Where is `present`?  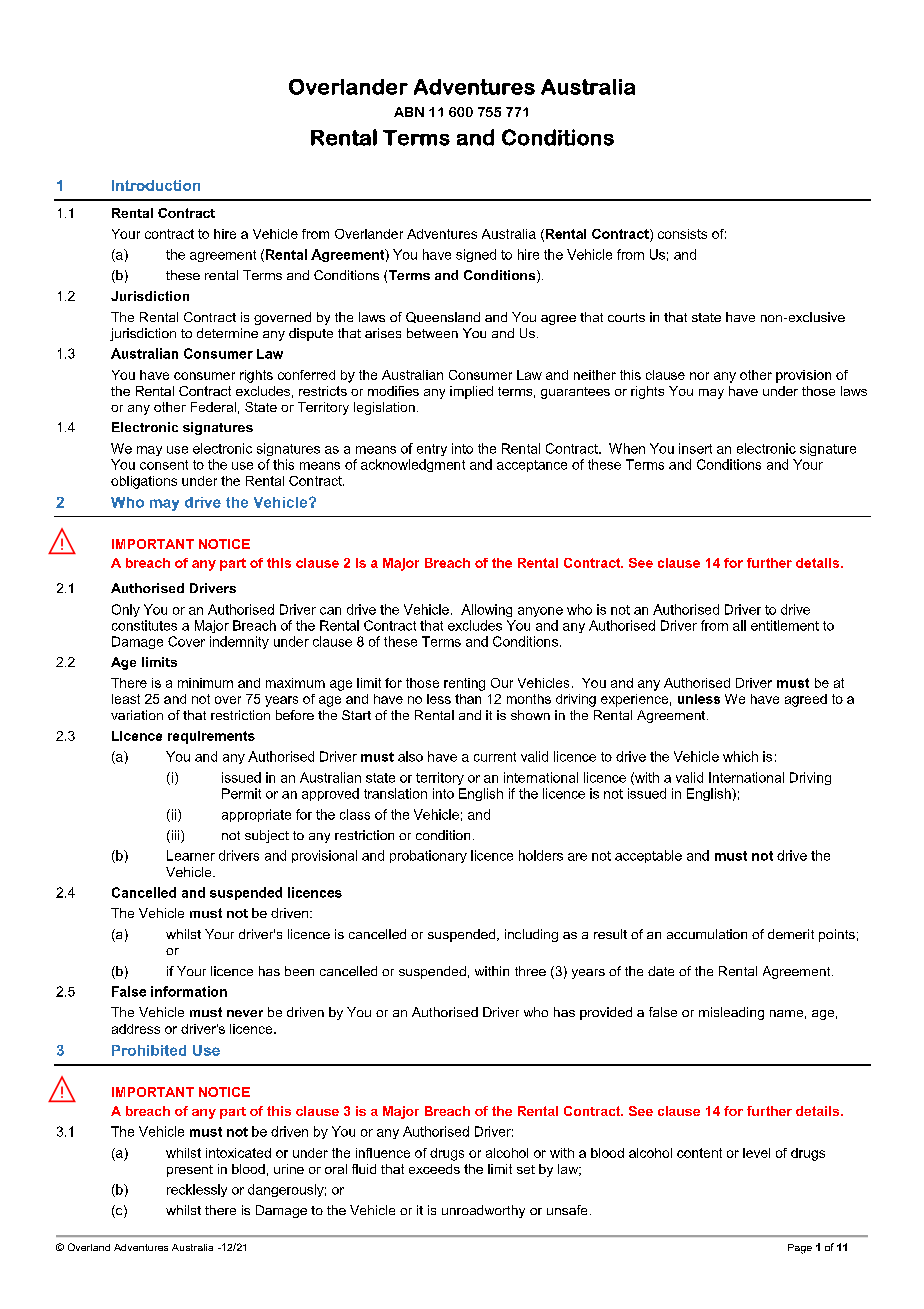 present is located at coordinates (190, 1171).
